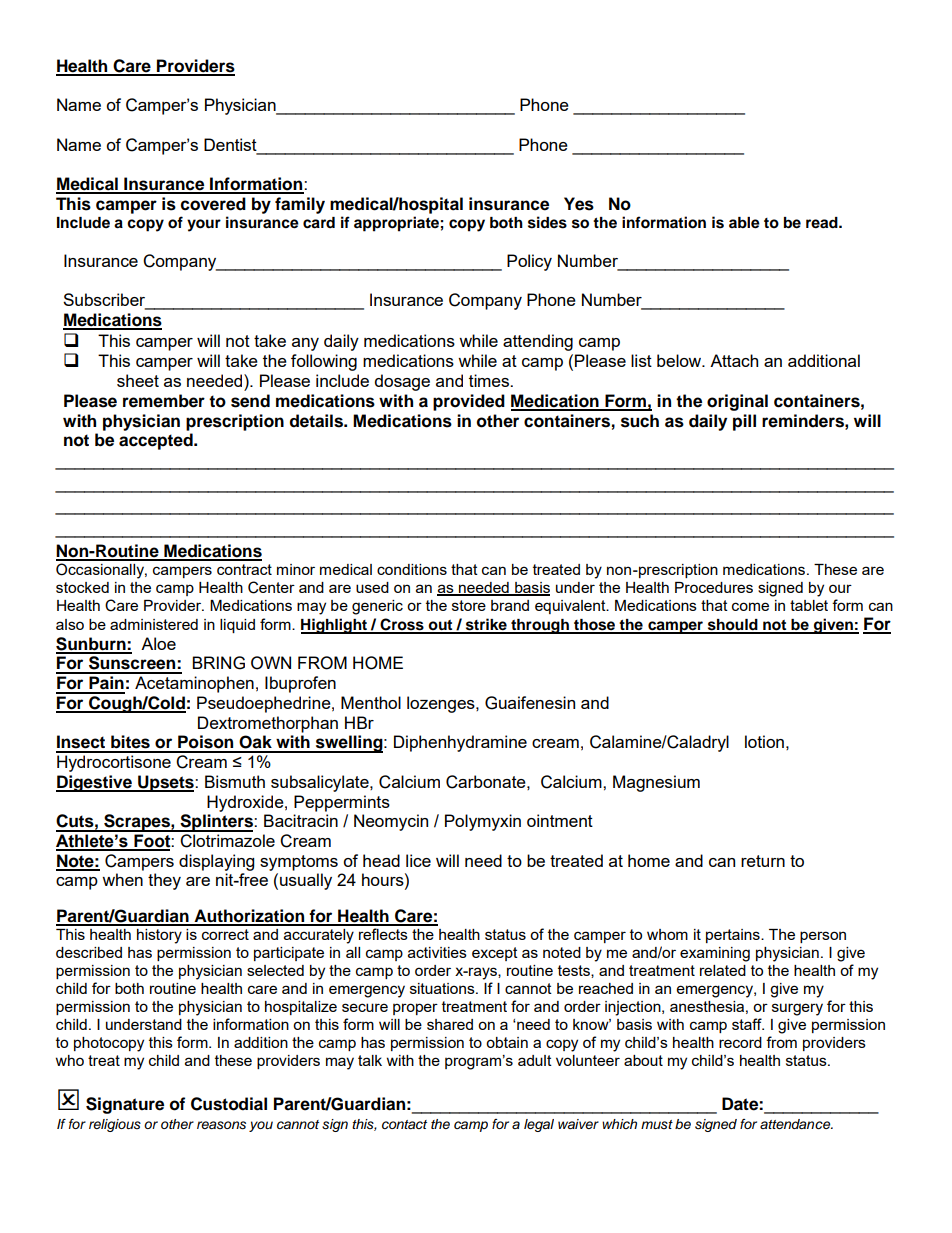  Describe the element at coordinates (579, 204) in the screenshot. I see `Yes` at that location.
